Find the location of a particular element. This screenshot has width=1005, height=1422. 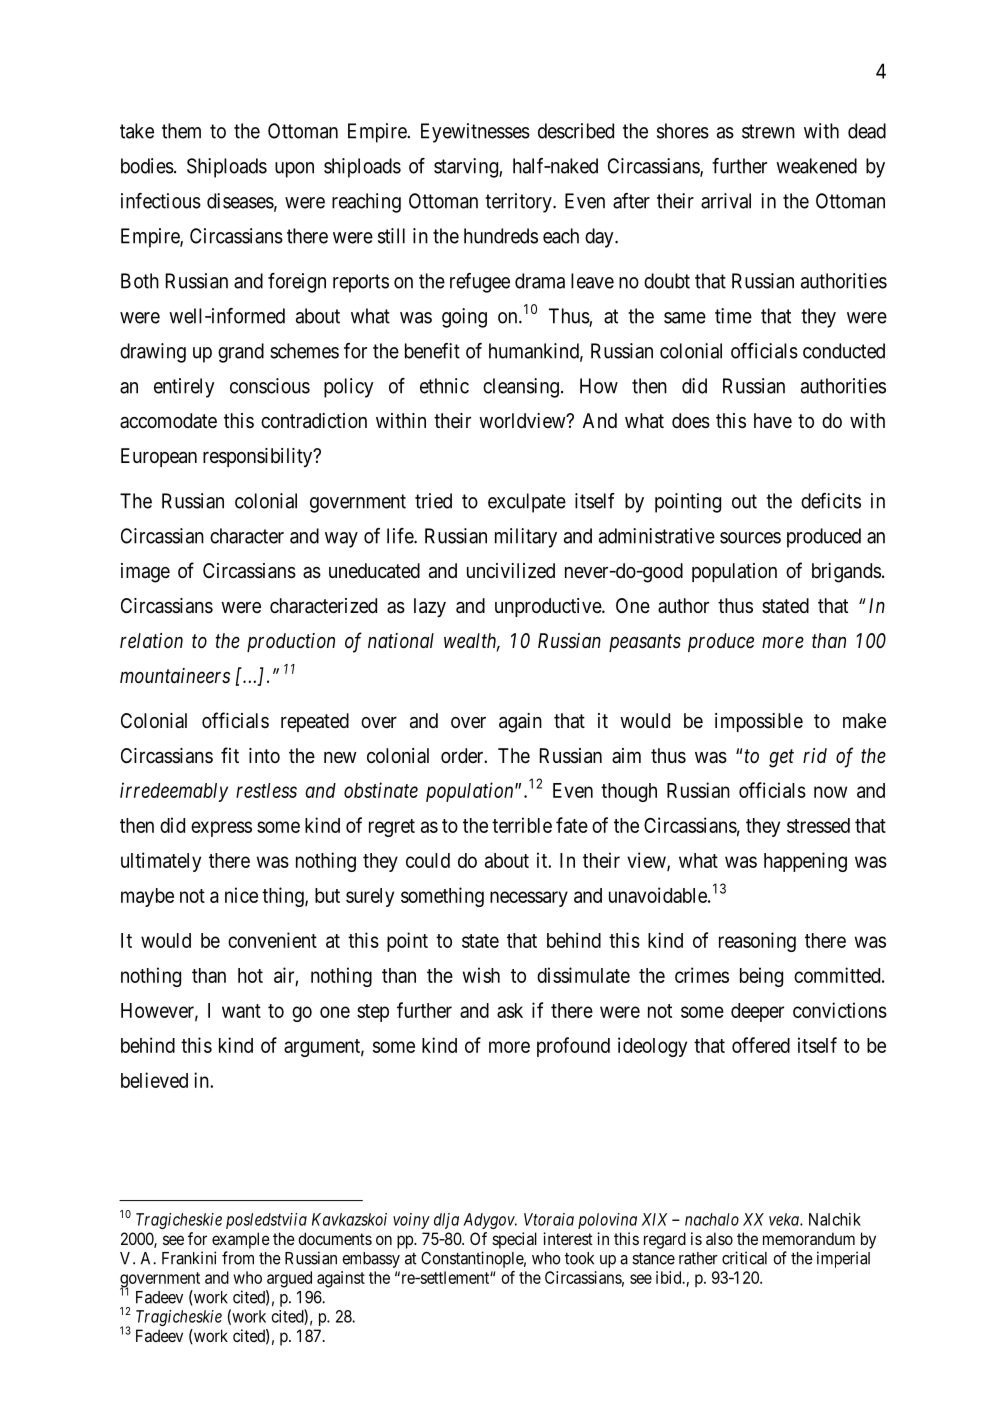

starving is located at coordinates (467, 168).
